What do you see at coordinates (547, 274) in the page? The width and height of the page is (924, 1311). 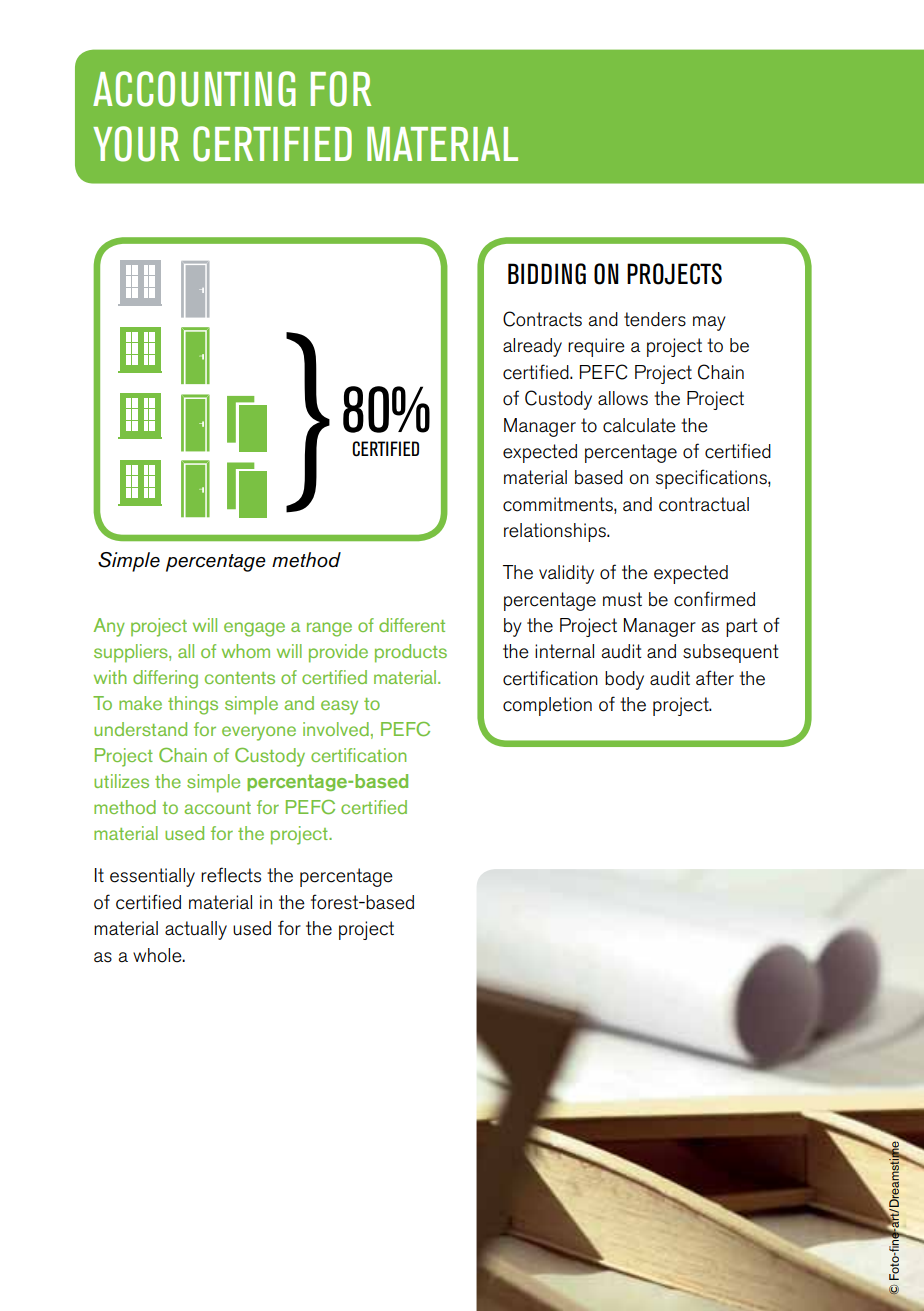 I see `BIDDING` at bounding box center [547, 274].
